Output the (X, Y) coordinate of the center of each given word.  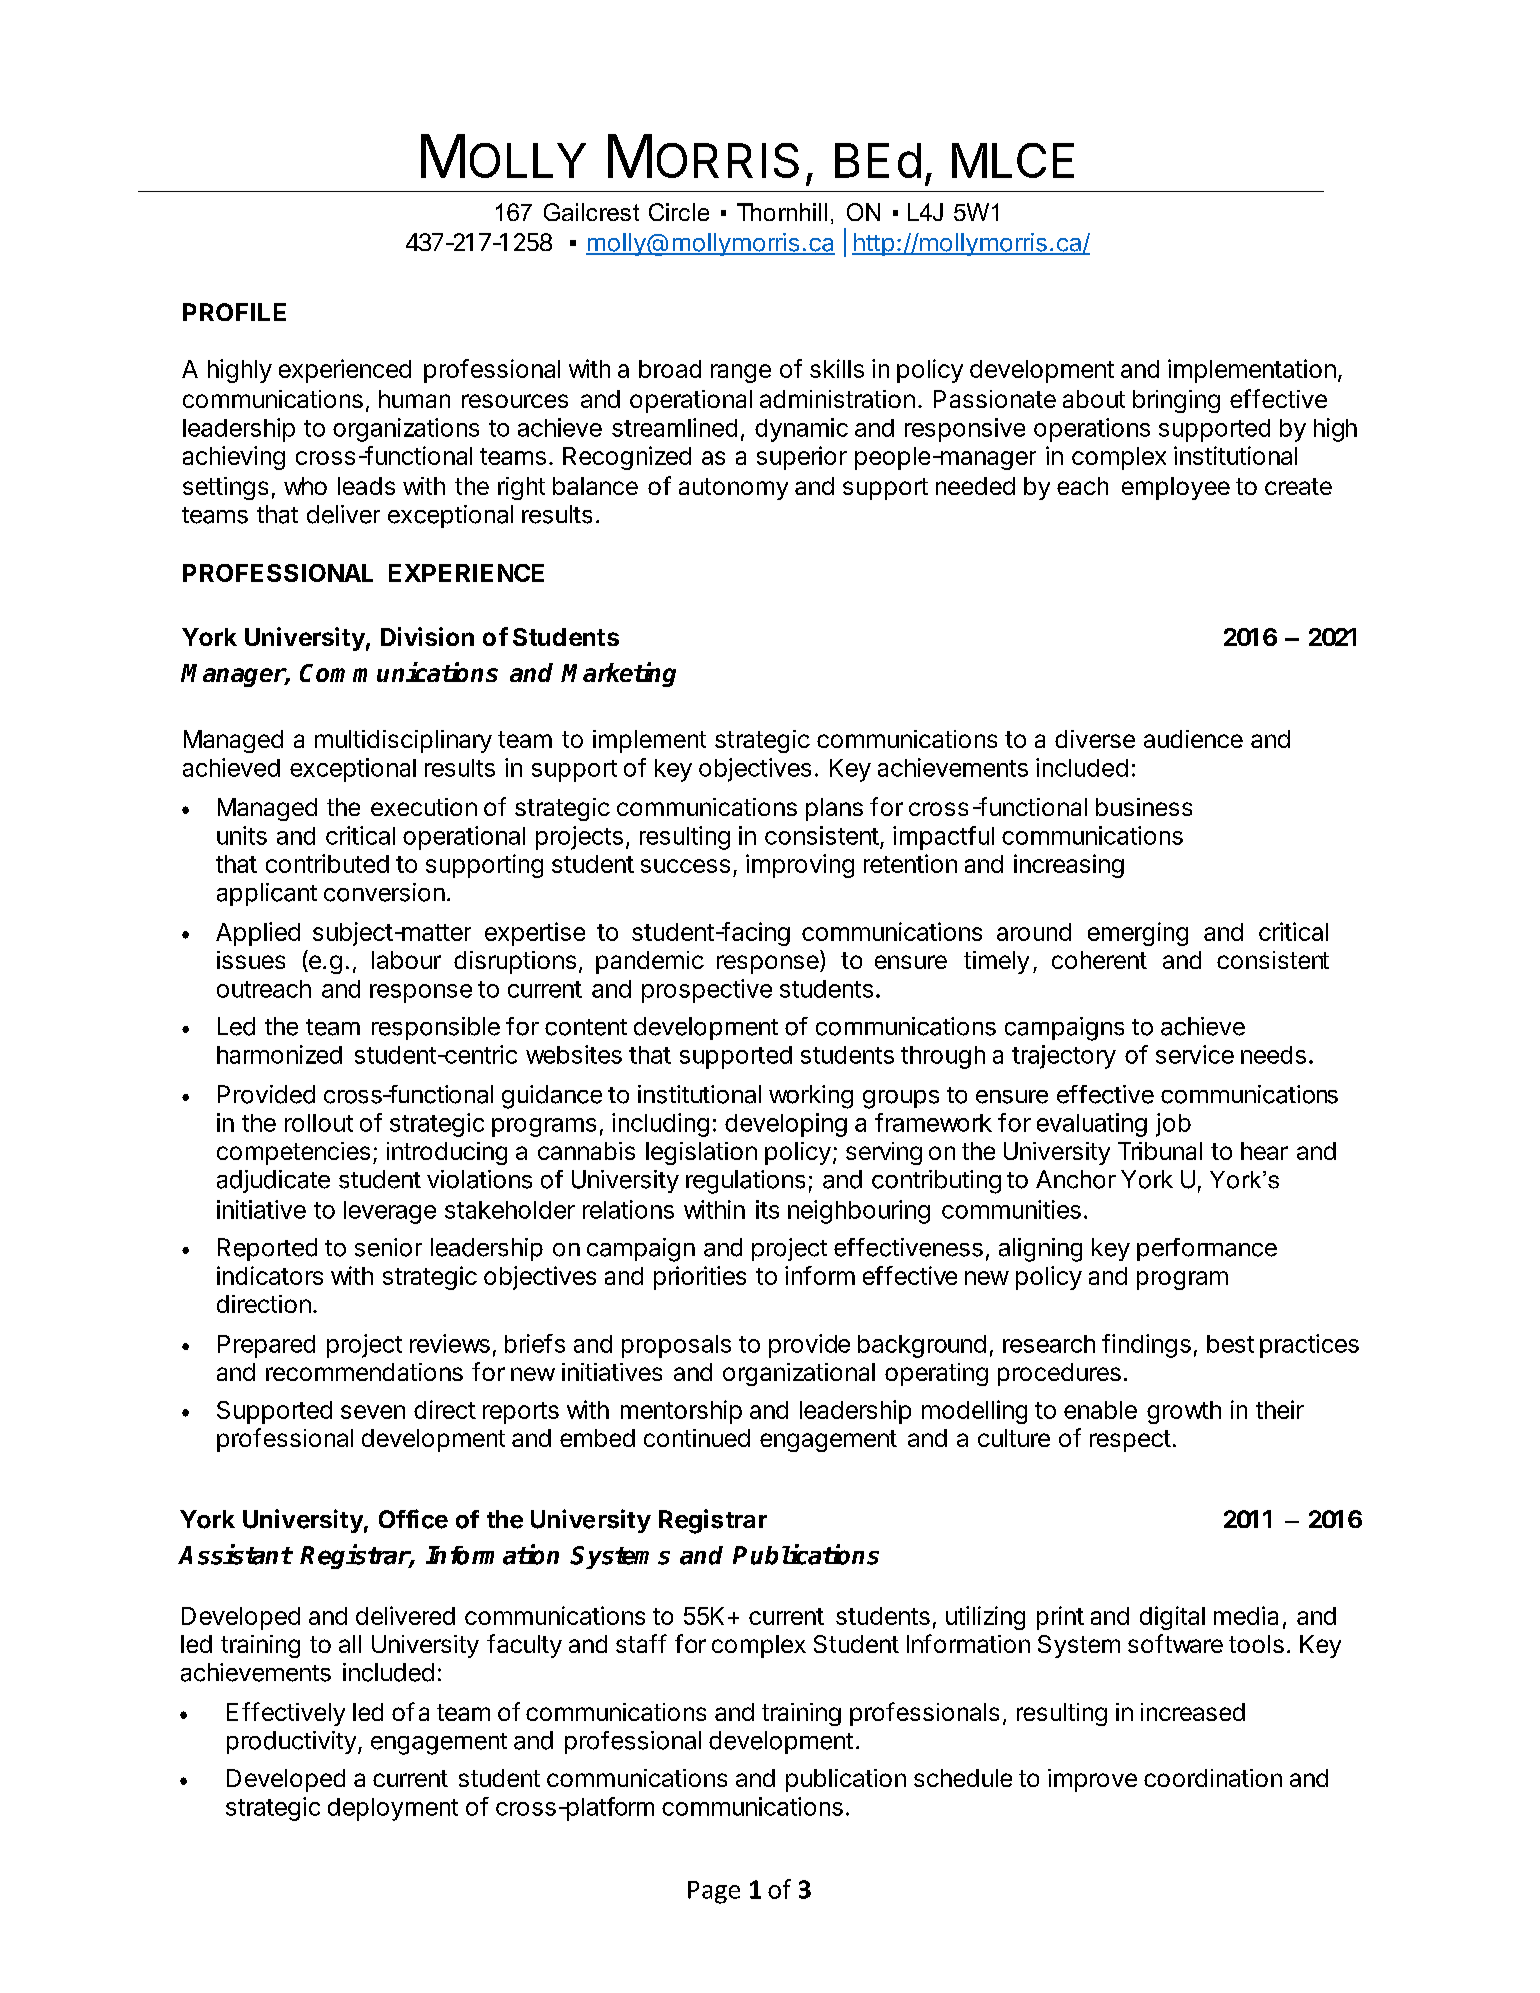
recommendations (364, 1372)
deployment (393, 1809)
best (1230, 1344)
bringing (1176, 401)
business (1144, 807)
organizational (799, 1374)
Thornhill (782, 212)
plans (834, 809)
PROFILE (234, 312)
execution (424, 807)
